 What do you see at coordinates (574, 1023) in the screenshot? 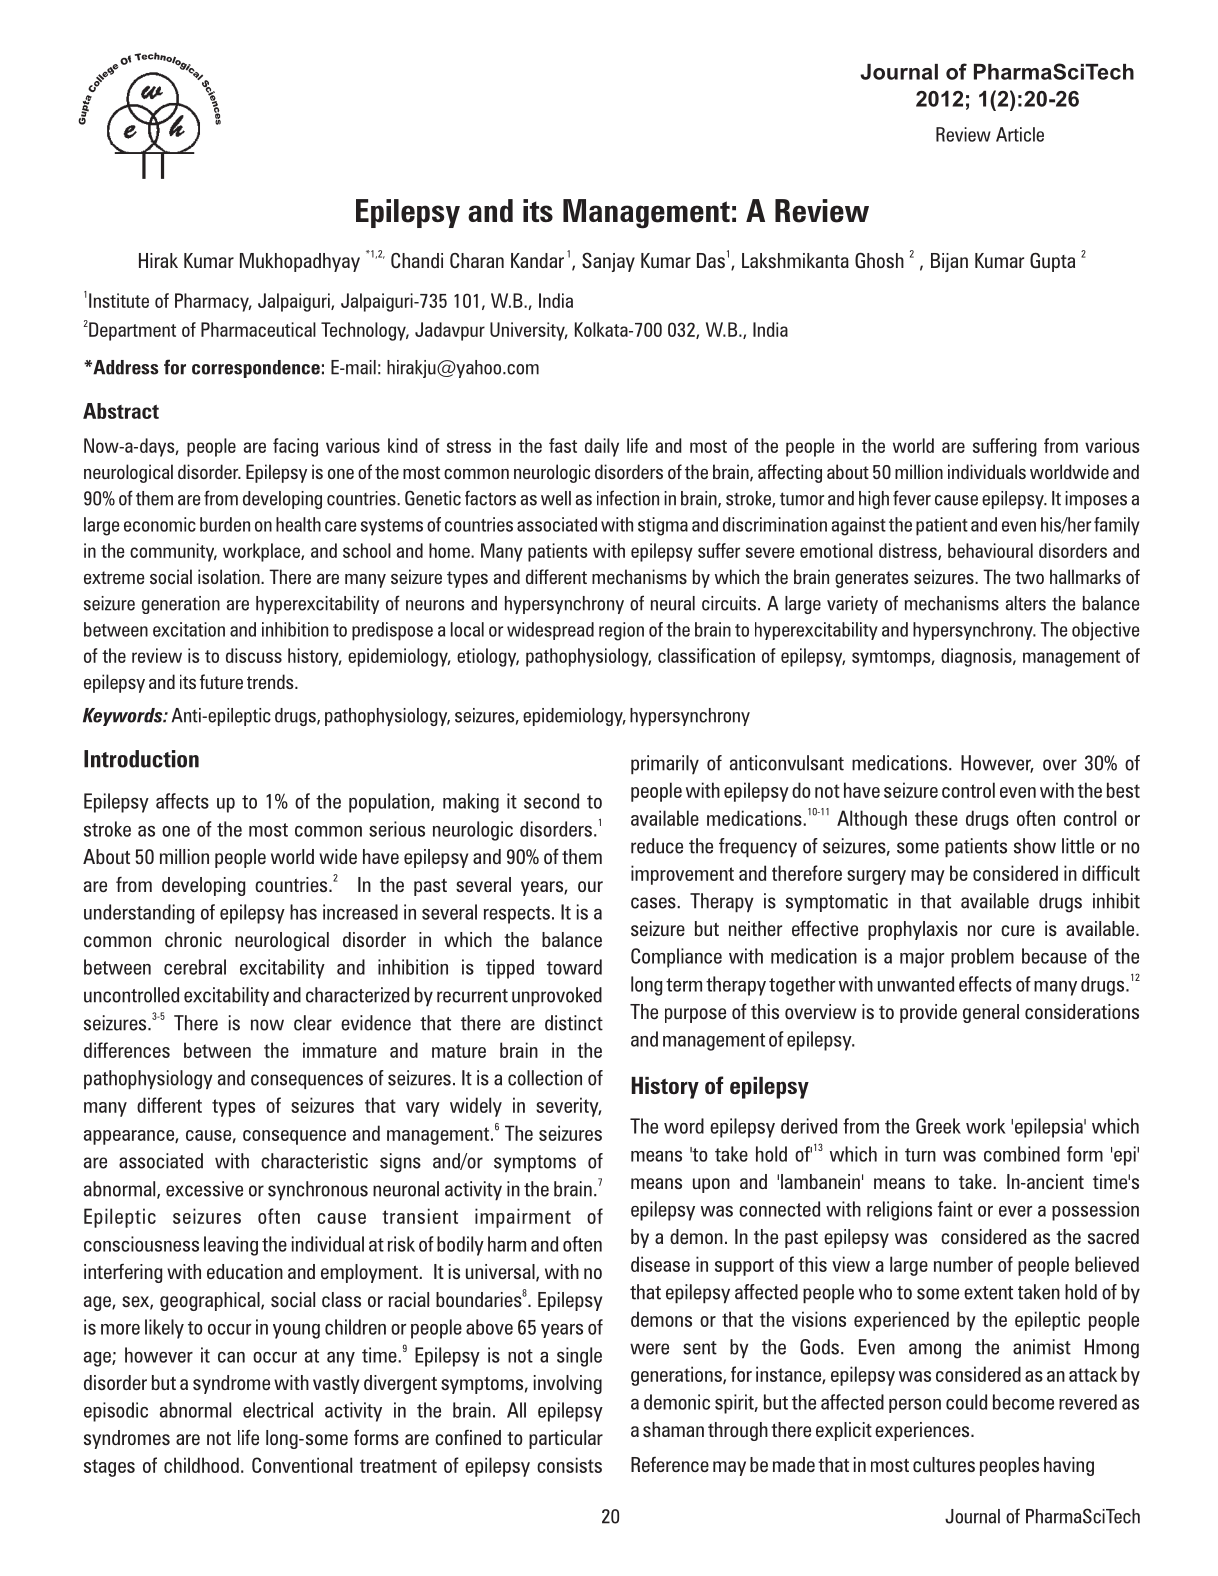
I see `distinct` at bounding box center [574, 1023].
